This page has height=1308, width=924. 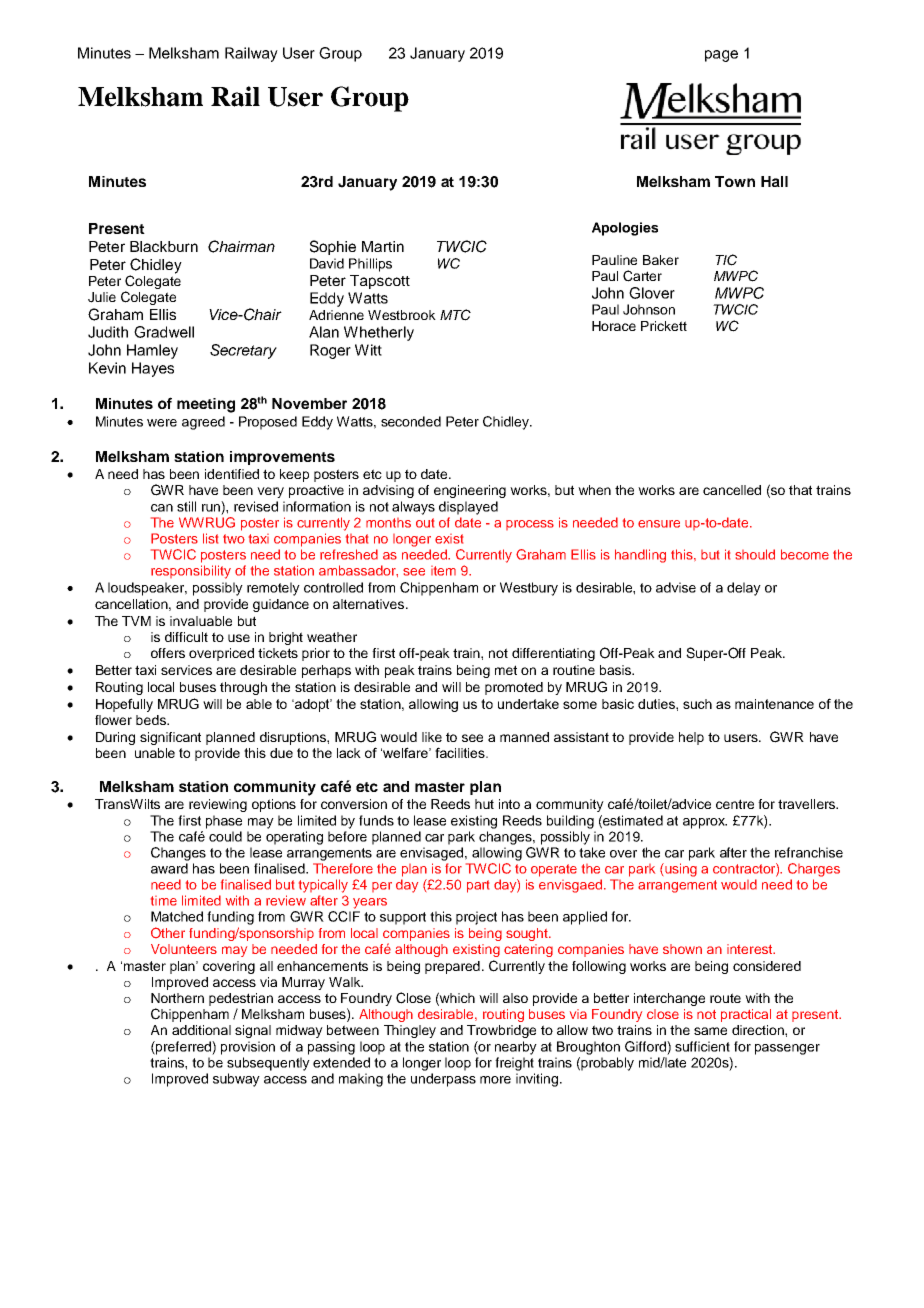 What do you see at coordinates (702, 1046) in the page?
I see `sufficient` at bounding box center [702, 1046].
